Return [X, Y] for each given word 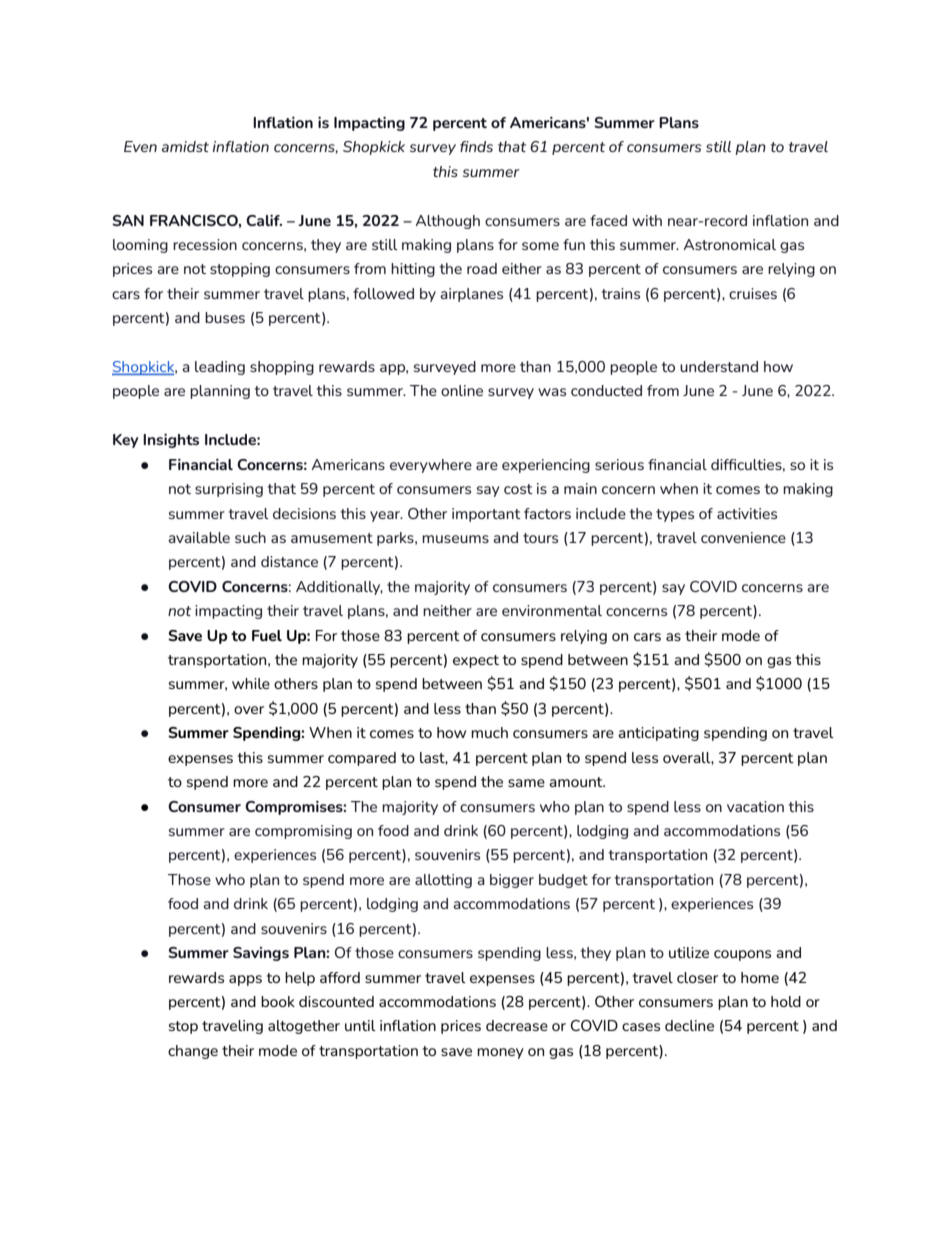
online [462, 390]
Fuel [267, 635]
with [647, 220]
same [526, 783]
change [193, 1052]
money [500, 1053]
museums [455, 539]
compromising [303, 832]
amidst [185, 146]
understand [719, 366]
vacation [755, 806]
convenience [743, 537]
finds [476, 146]
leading [220, 368]
